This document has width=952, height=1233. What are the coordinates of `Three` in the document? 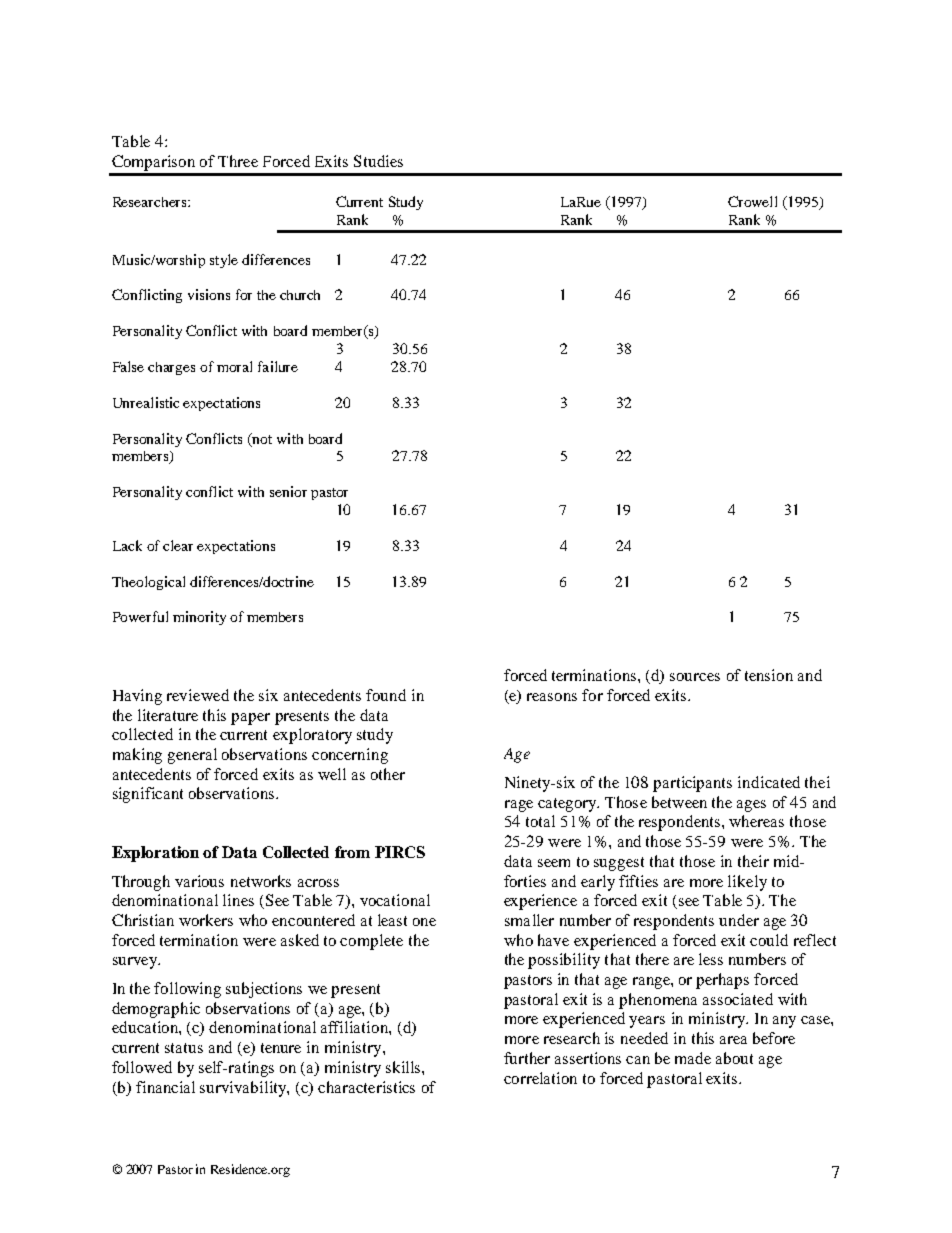 It's located at (238, 161).
